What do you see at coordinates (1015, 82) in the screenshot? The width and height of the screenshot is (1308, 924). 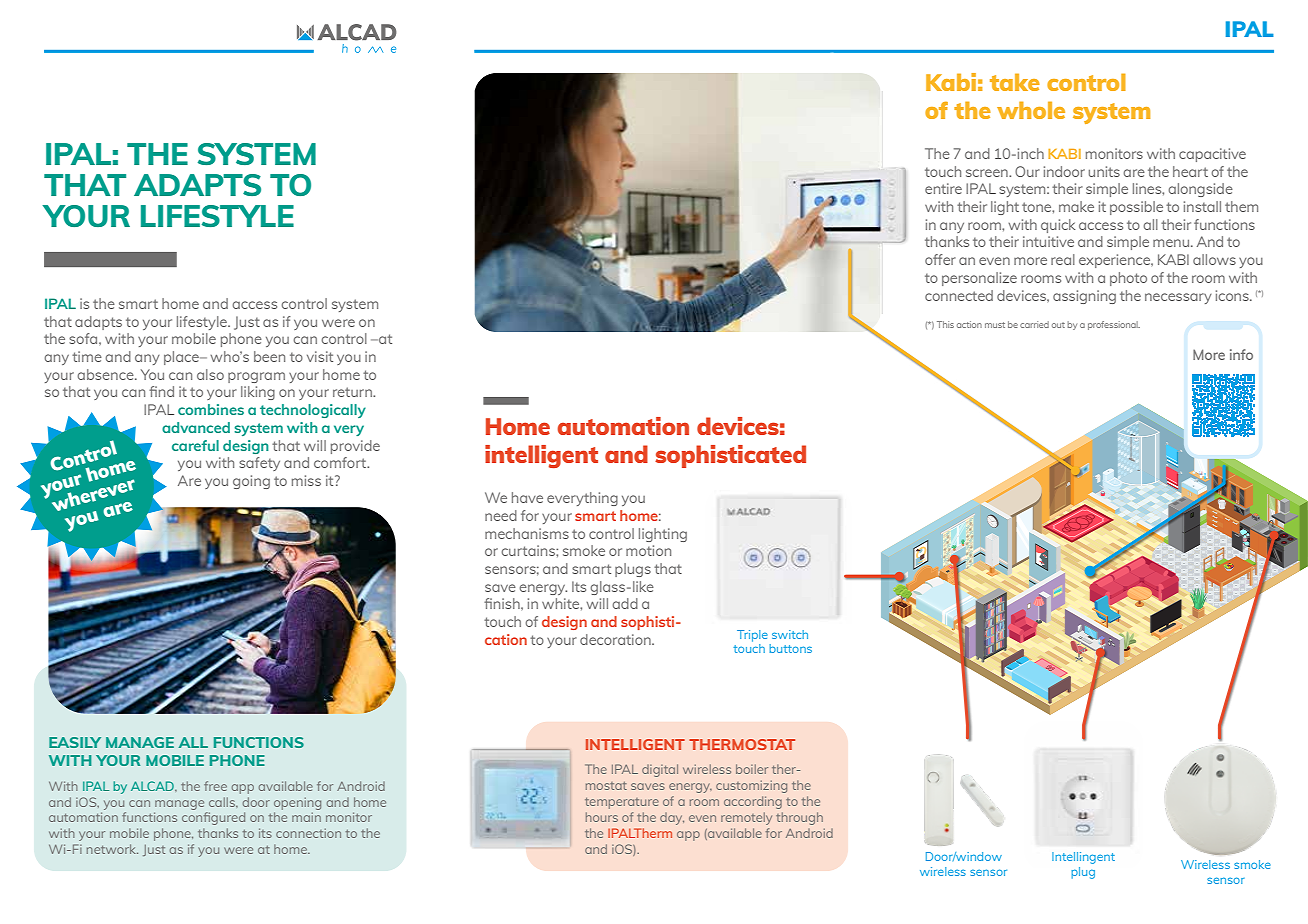 I see `take` at bounding box center [1015, 82].
